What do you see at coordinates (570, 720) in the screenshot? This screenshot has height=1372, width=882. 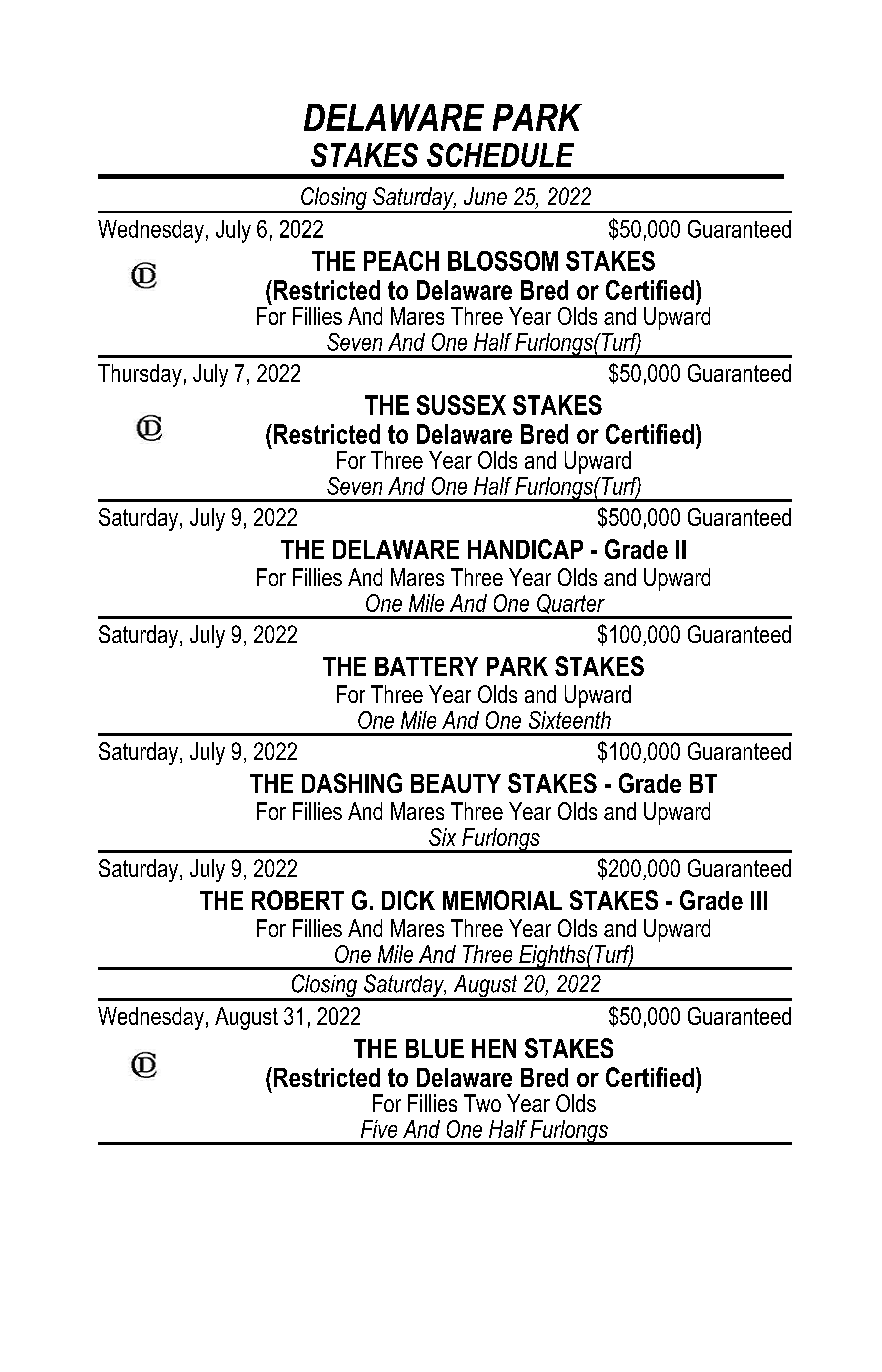 I see `Sixteenth` at bounding box center [570, 720].
